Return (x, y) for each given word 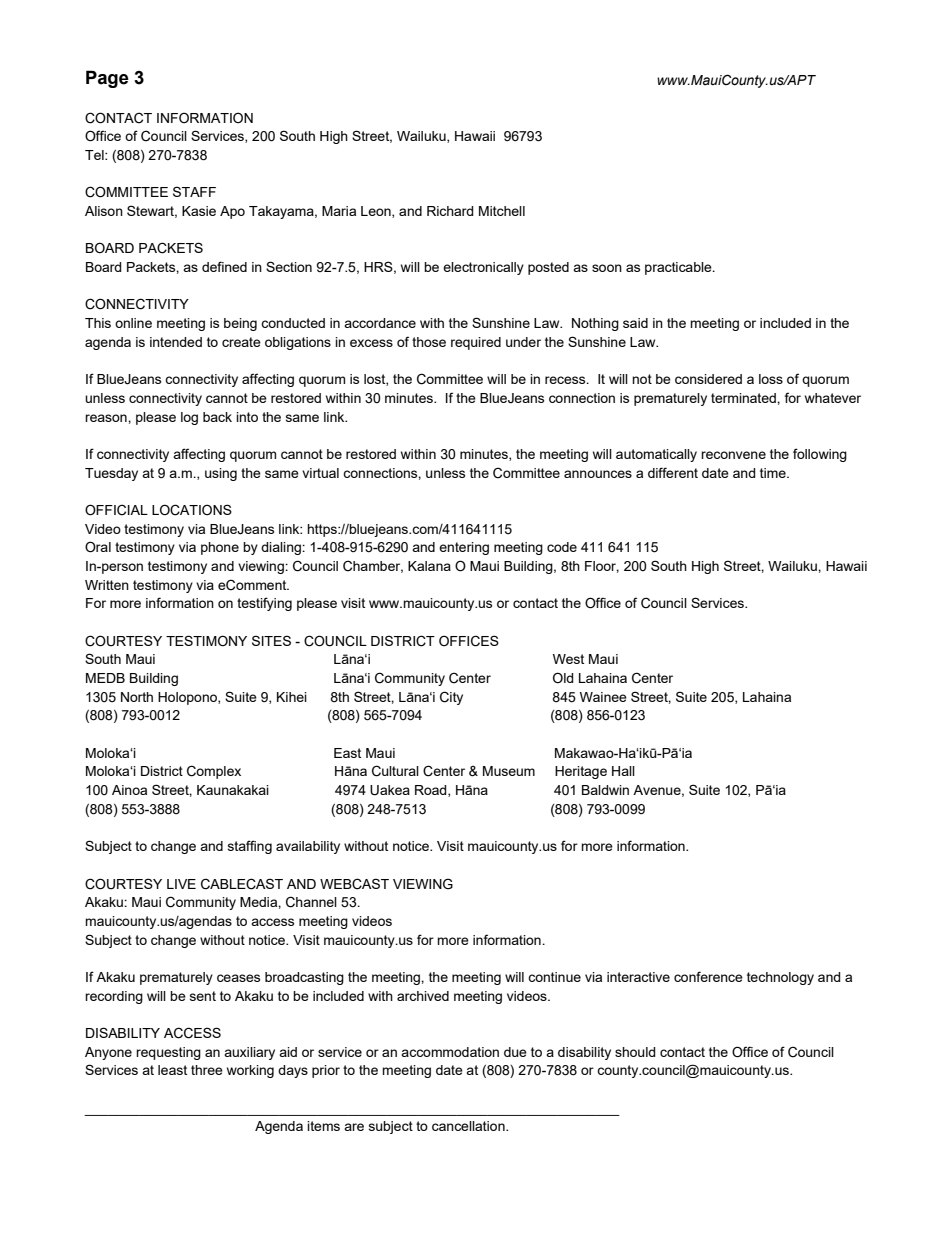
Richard (450, 211)
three (207, 1070)
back (217, 417)
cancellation (469, 1126)
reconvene (733, 455)
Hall (623, 771)
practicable (679, 268)
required (476, 343)
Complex (214, 772)
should (635, 1052)
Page (107, 79)
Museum (509, 771)
